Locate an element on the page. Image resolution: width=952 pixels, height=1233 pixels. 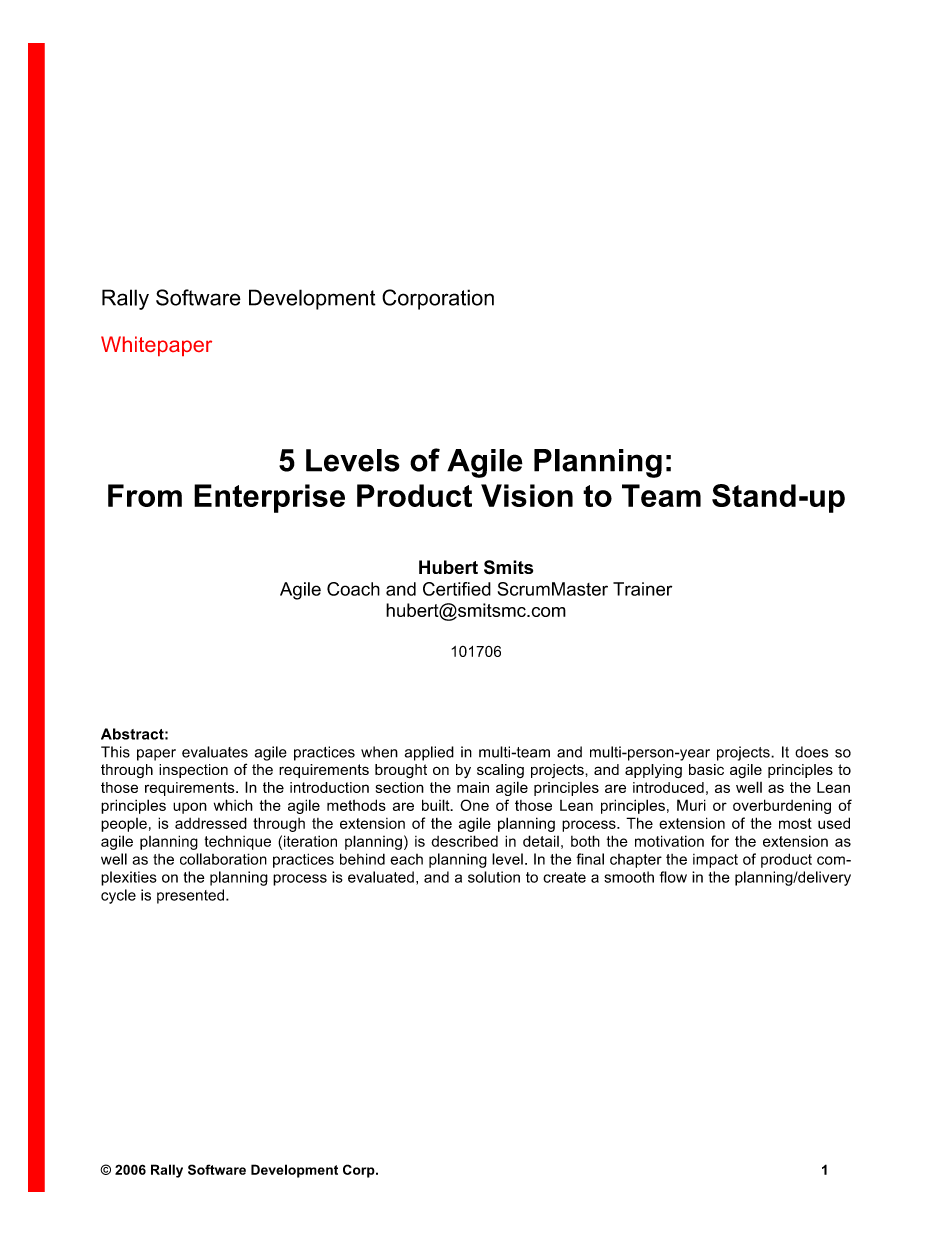
Trainer is located at coordinates (642, 589).
